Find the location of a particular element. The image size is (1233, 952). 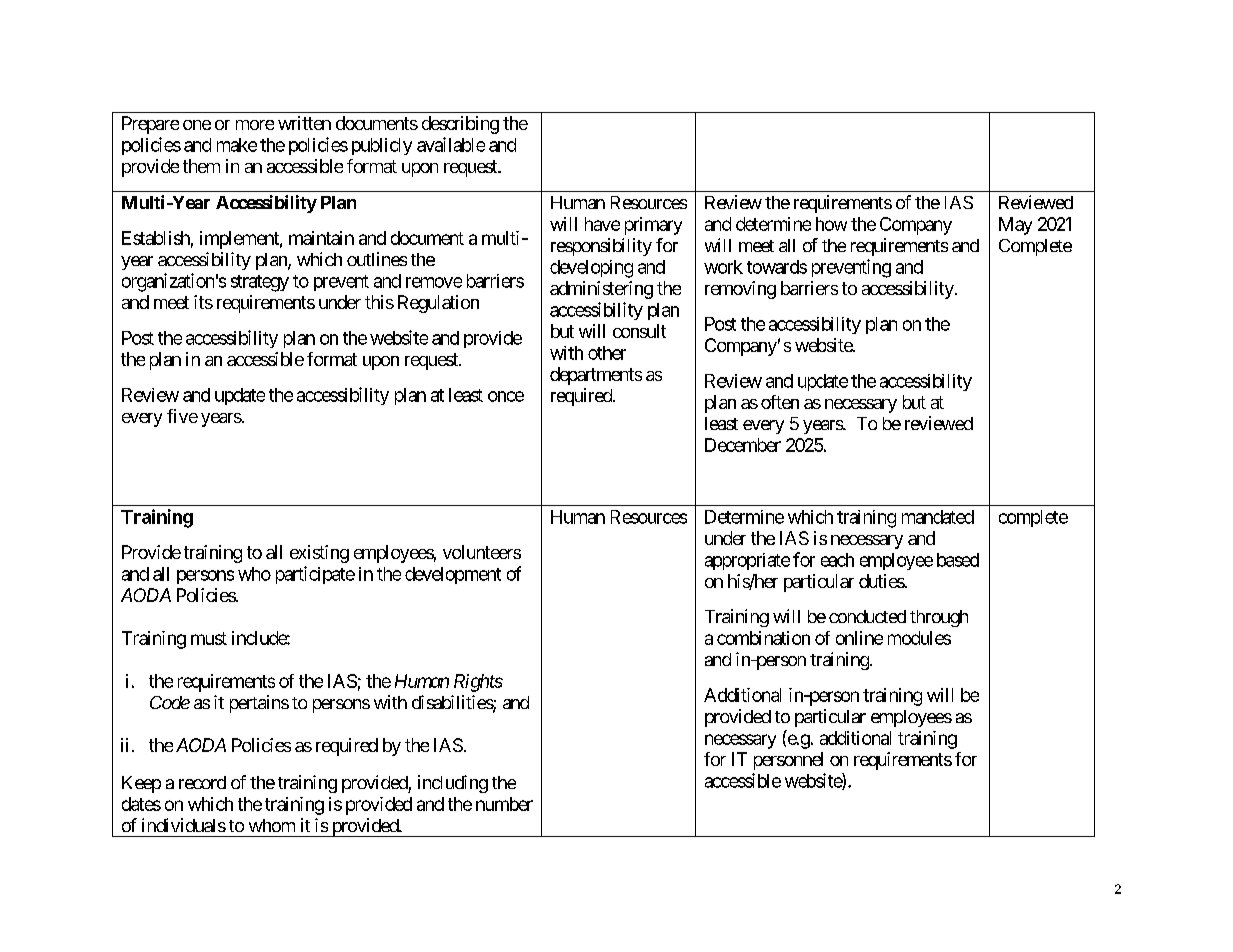

how is located at coordinates (831, 224).
